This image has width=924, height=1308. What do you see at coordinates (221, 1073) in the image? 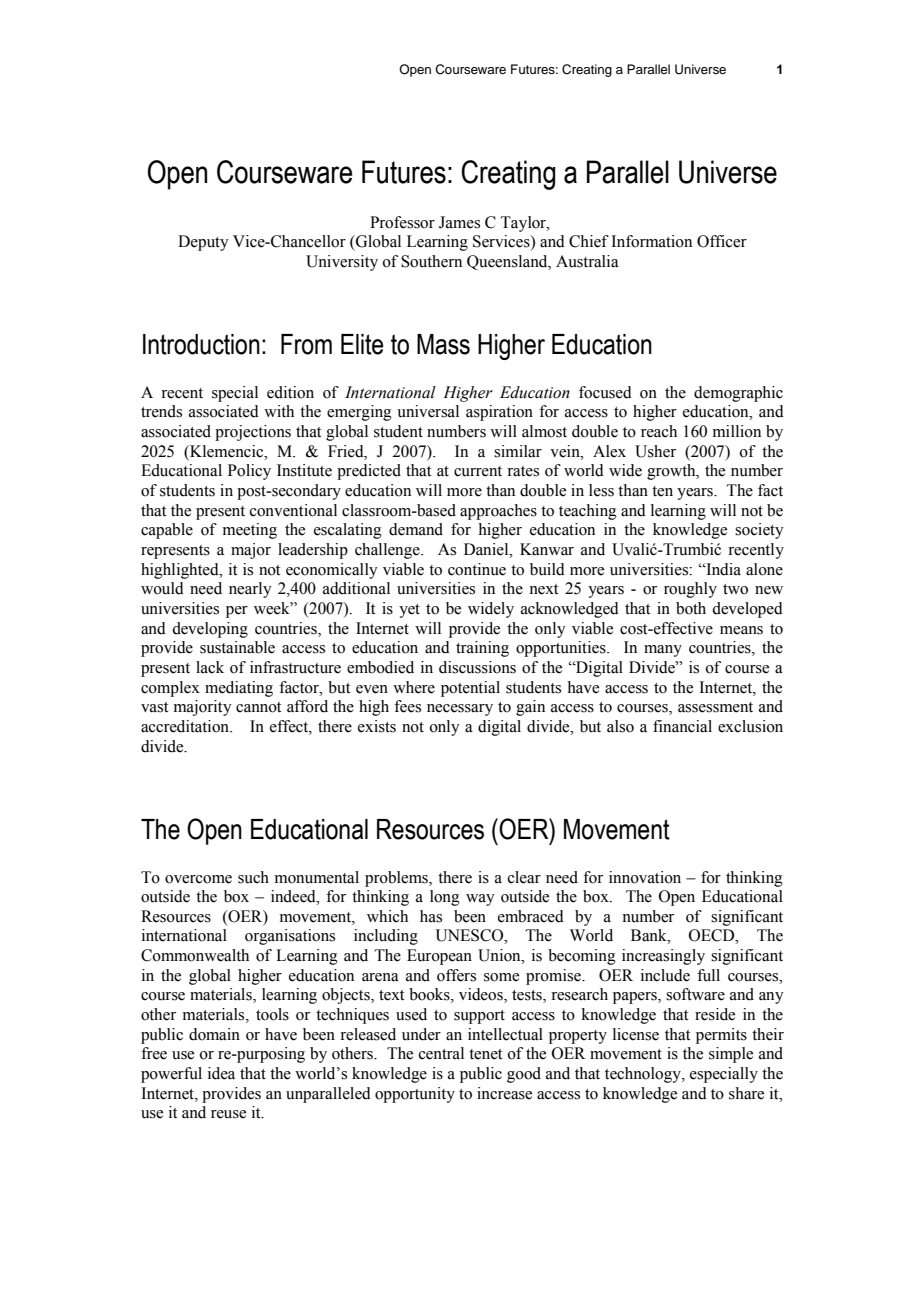
I see `idea` at bounding box center [221, 1073].
